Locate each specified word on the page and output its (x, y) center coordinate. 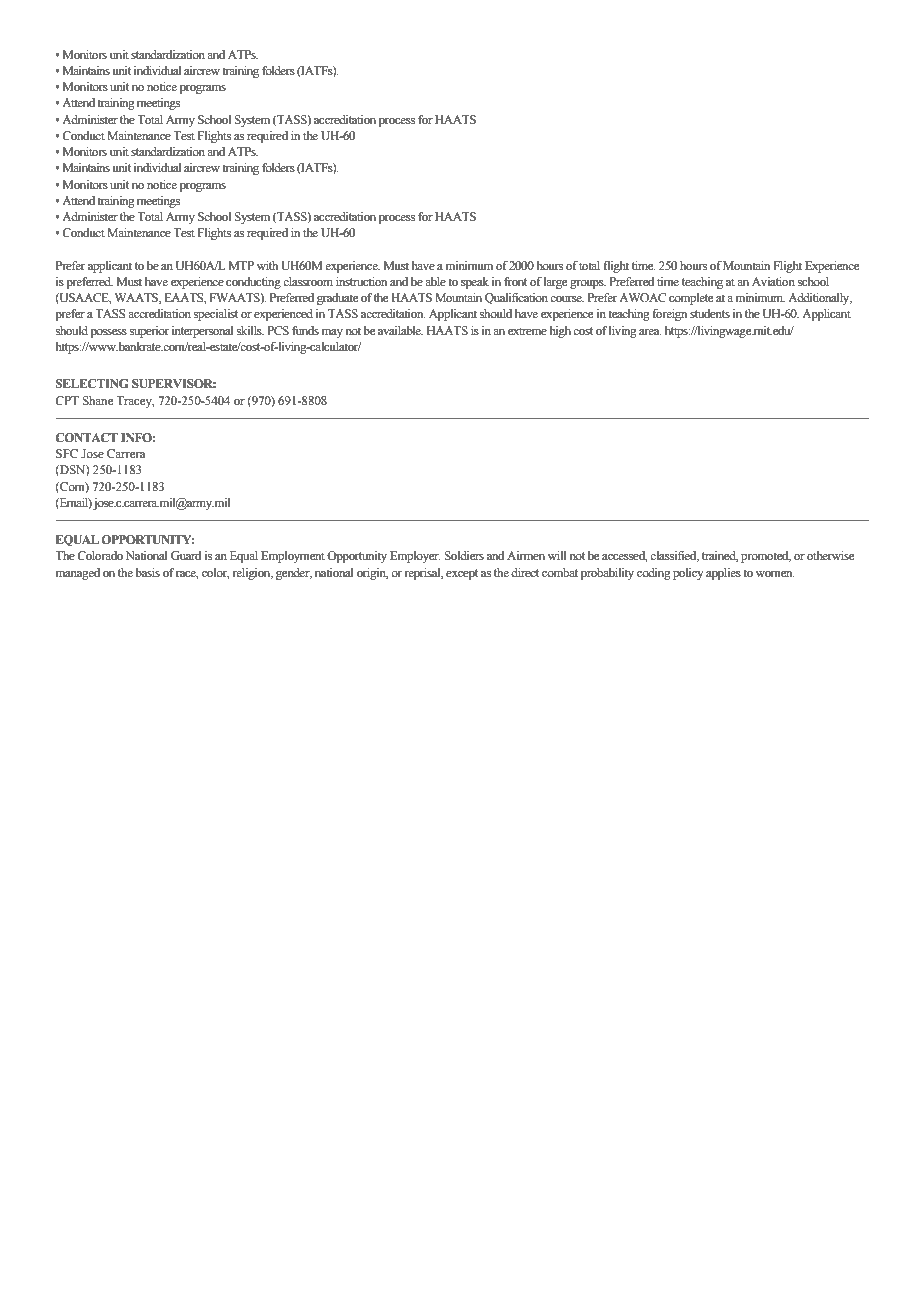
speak (475, 283)
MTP (241, 265)
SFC (67, 453)
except (462, 574)
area (650, 332)
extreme (527, 331)
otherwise (830, 555)
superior (149, 332)
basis (147, 572)
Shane (97, 401)
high (560, 332)
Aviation (773, 281)
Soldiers (464, 556)
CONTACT (86, 438)
